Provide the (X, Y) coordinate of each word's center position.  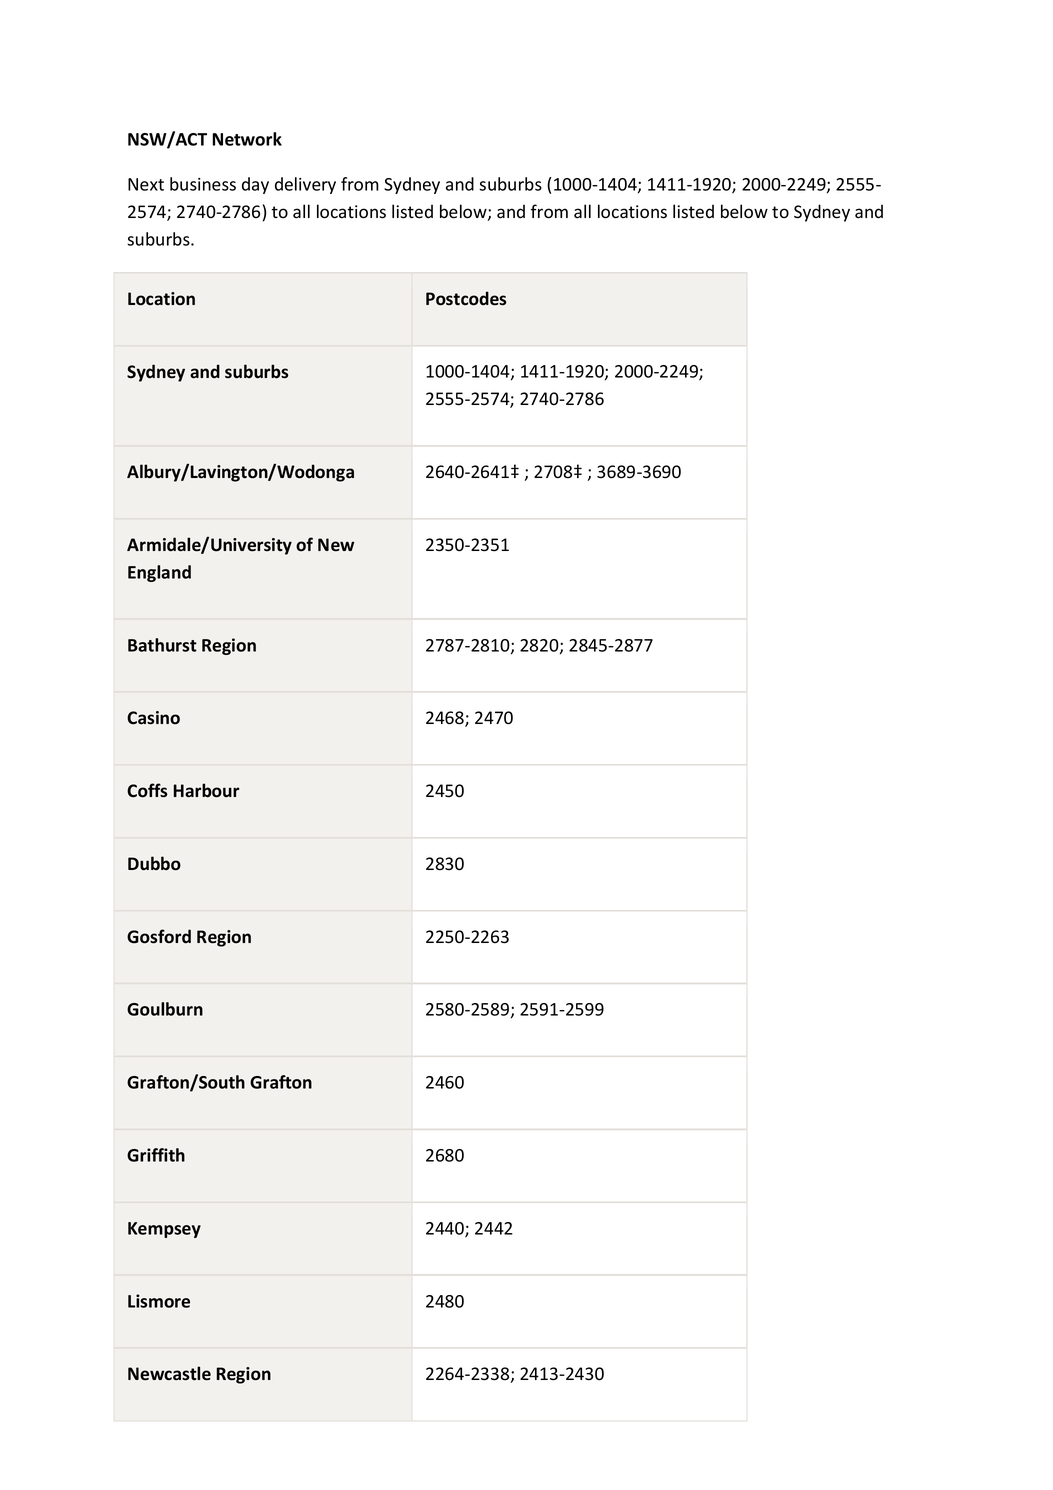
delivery (305, 185)
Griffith (156, 1155)
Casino (153, 718)
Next (146, 184)
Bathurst (162, 645)
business (203, 184)
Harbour (206, 790)
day (255, 185)
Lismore (159, 1301)
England (159, 573)
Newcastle (169, 1373)
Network (247, 139)
